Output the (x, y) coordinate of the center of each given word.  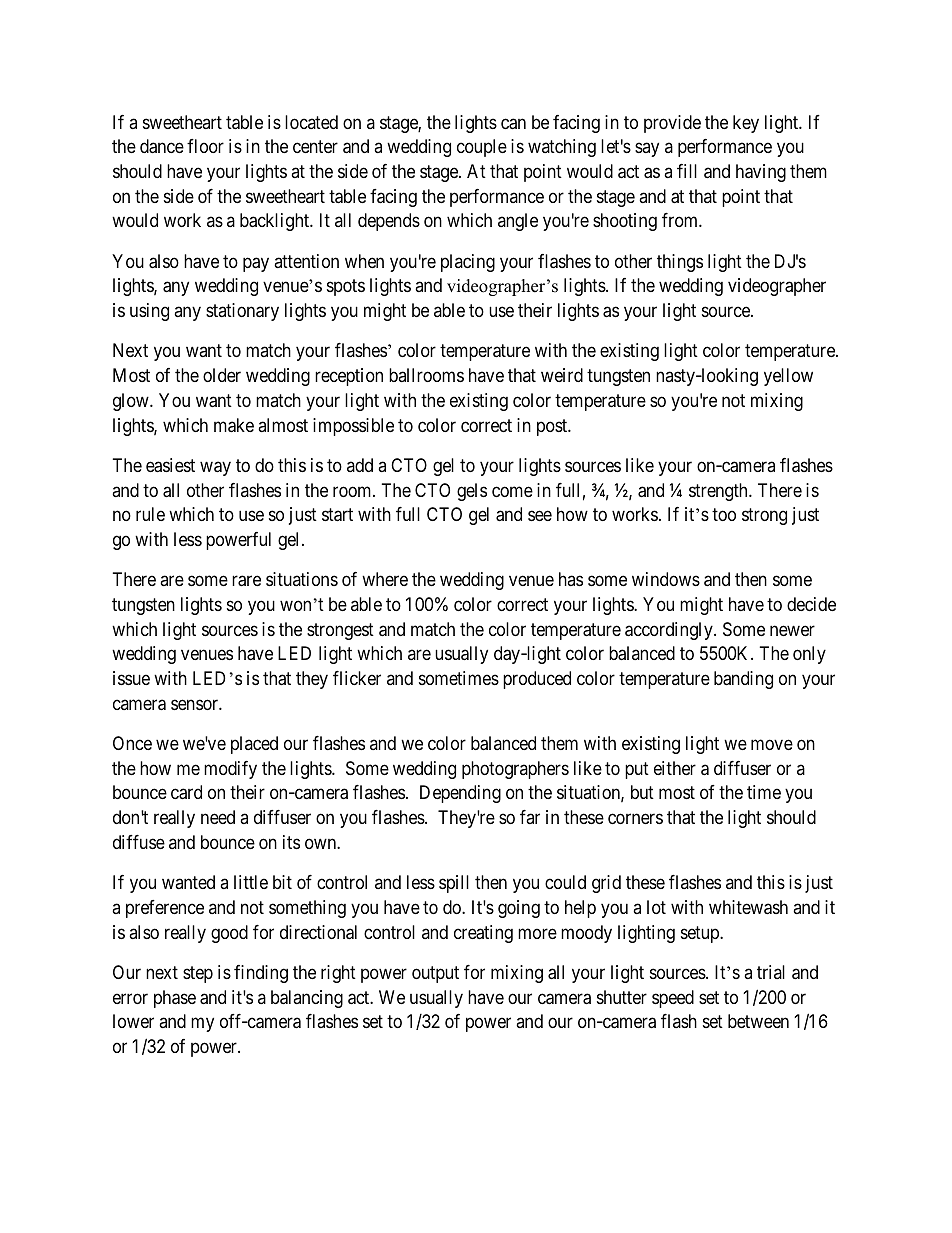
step (198, 974)
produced (537, 680)
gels (472, 492)
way (215, 468)
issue (131, 678)
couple (482, 148)
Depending (460, 794)
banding (743, 680)
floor (205, 146)
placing (468, 263)
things (680, 263)
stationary (242, 312)
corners (635, 819)
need (218, 817)
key (746, 124)
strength (719, 492)
